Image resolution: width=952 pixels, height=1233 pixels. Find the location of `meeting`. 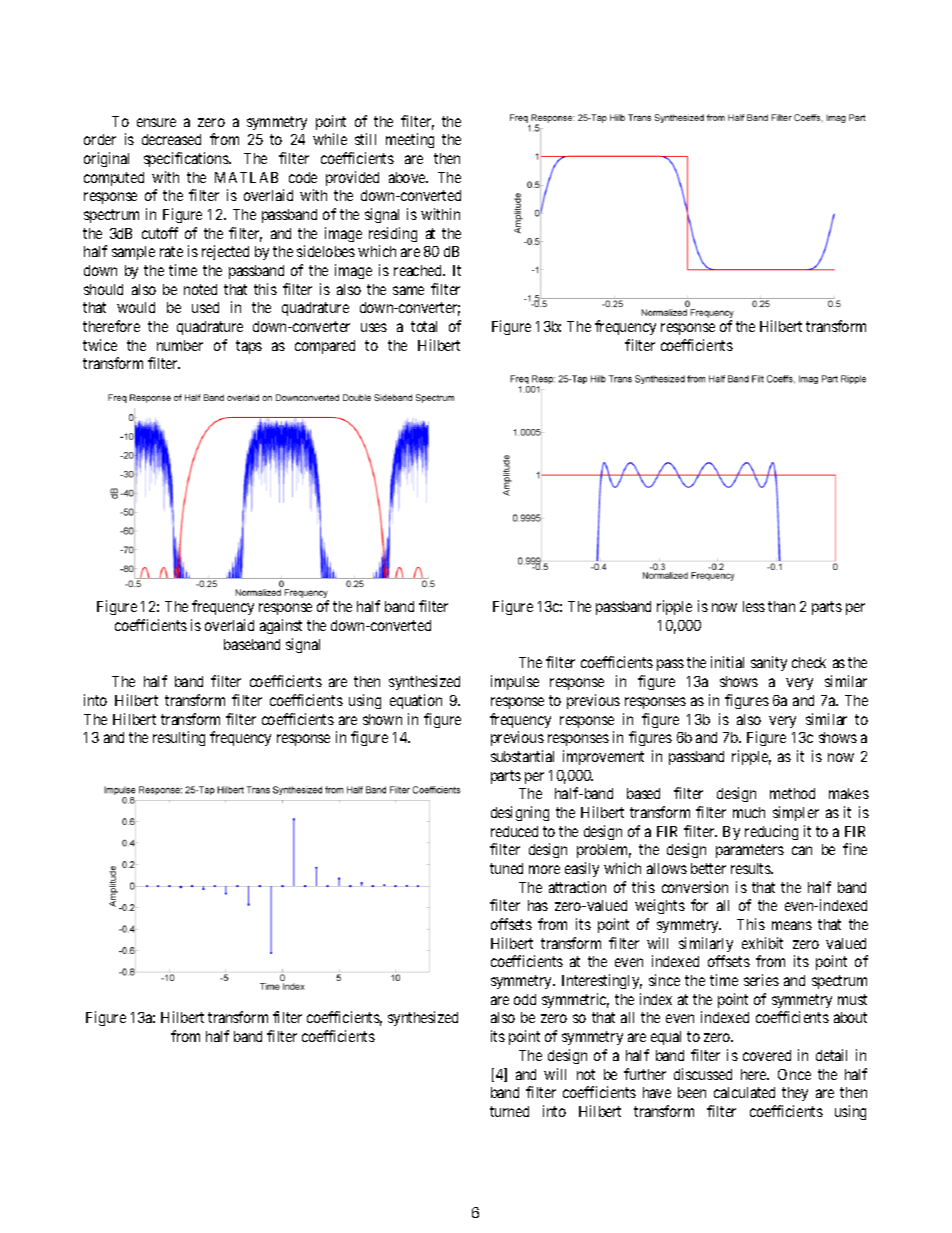

meeting is located at coordinates (410, 140).
